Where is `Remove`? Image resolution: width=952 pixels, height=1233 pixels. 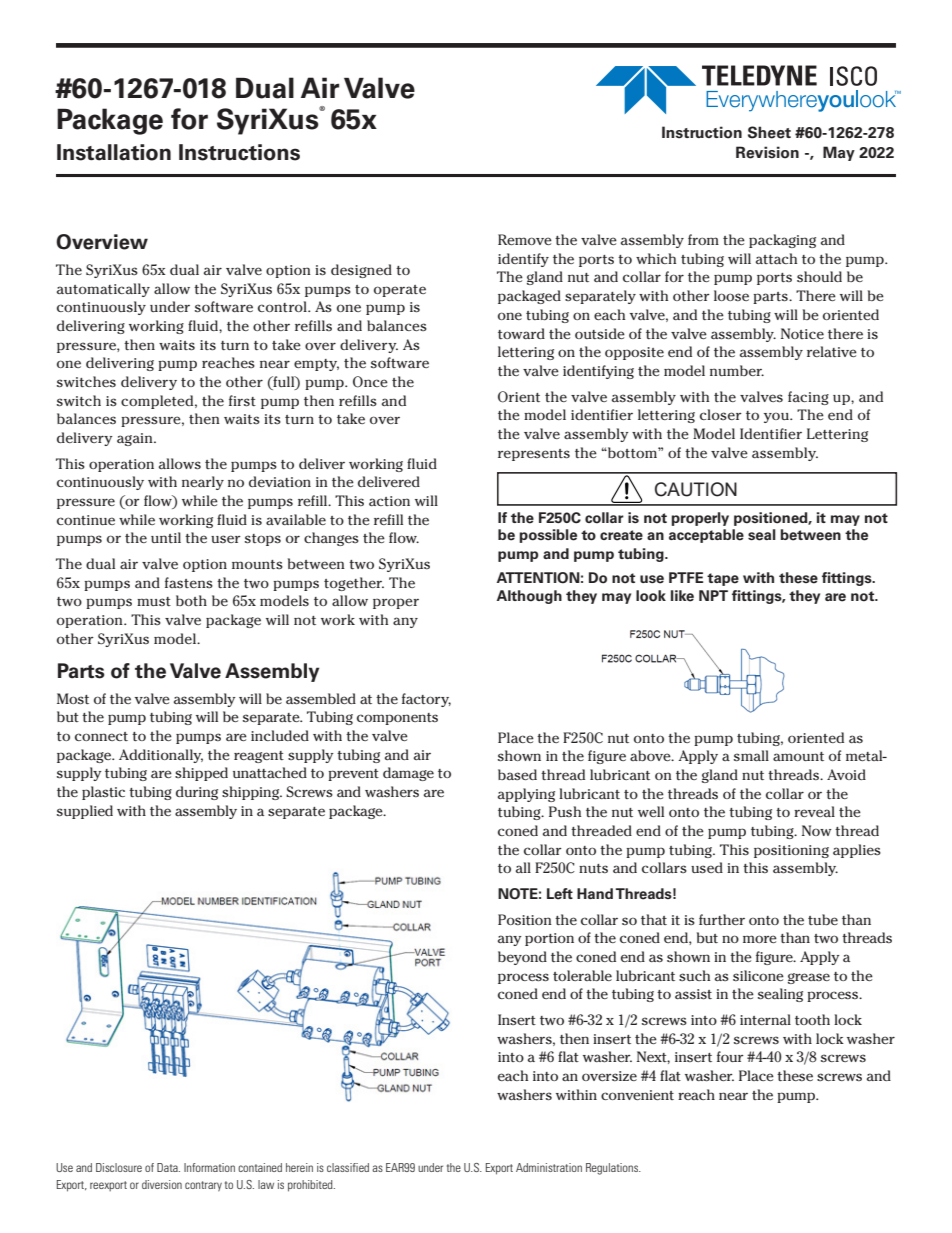
Remove is located at coordinates (525, 239).
